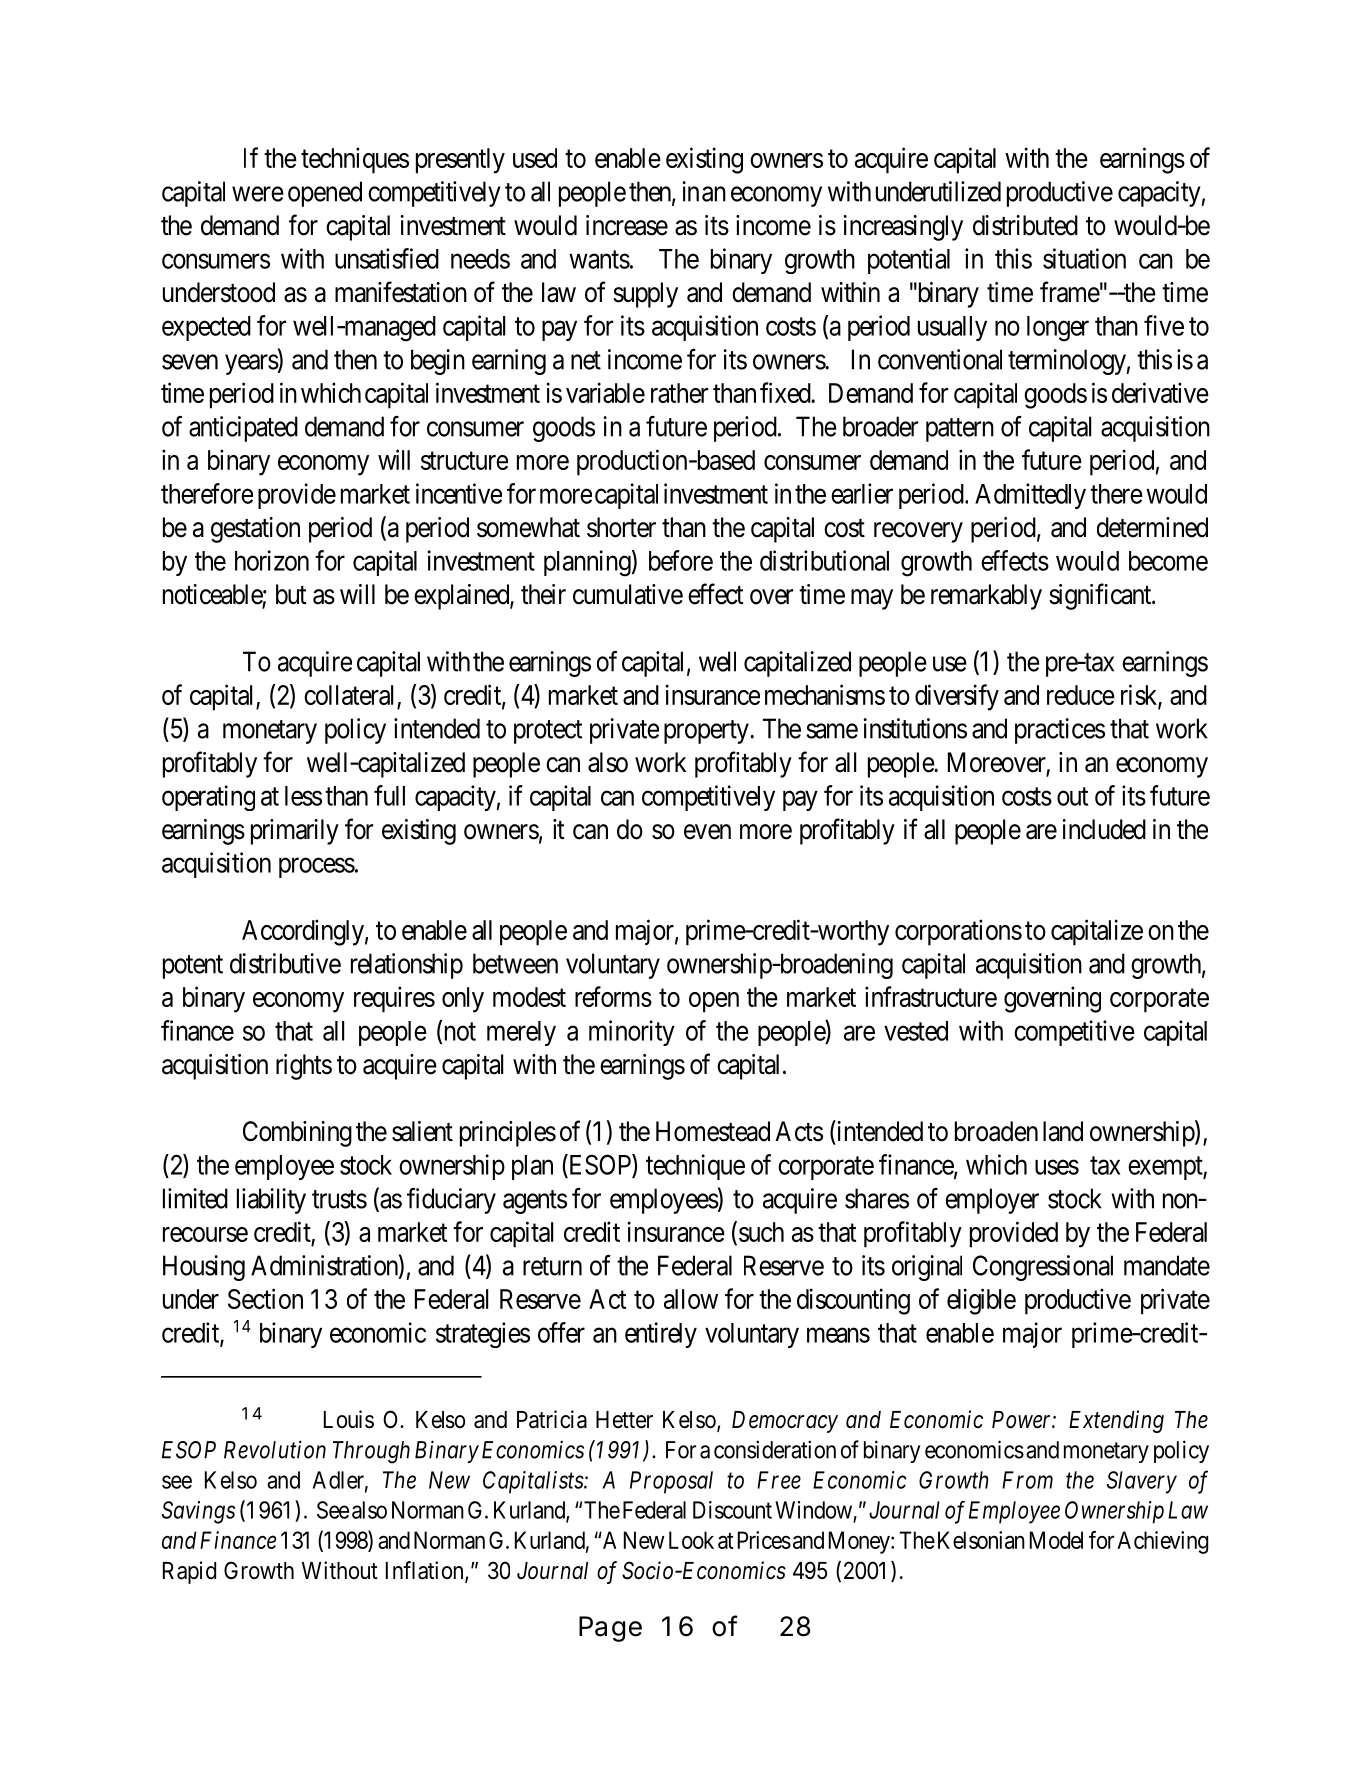  I want to click on Rapid, so click(189, 1572).
